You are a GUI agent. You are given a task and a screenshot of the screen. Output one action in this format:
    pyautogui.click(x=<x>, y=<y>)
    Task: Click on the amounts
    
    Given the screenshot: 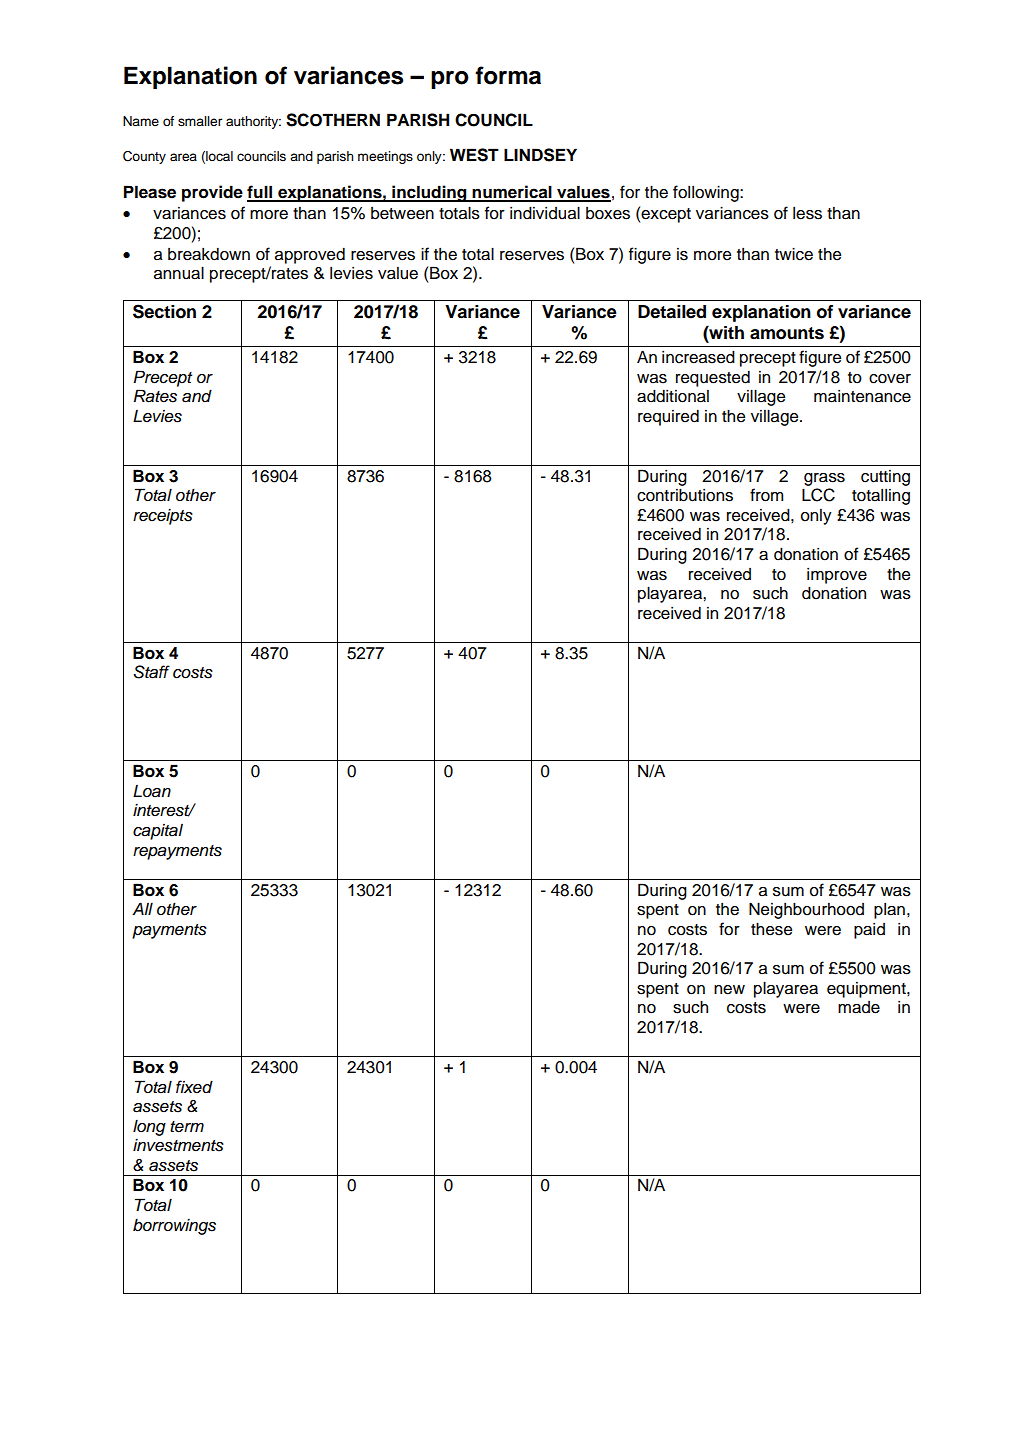 What is the action you would take?
    pyautogui.click(x=787, y=333)
